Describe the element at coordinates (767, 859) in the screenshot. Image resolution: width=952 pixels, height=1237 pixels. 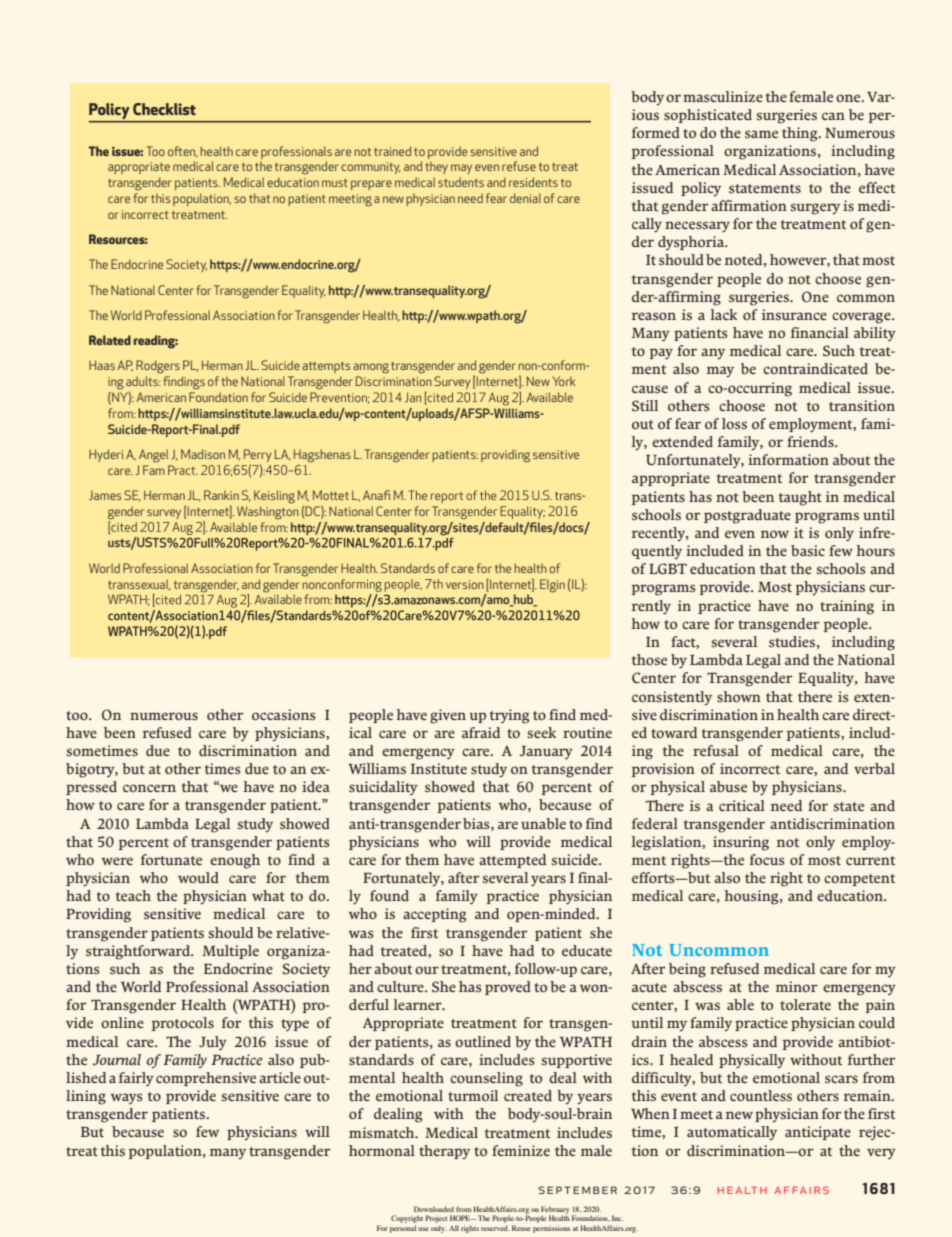
I see `focus` at that location.
